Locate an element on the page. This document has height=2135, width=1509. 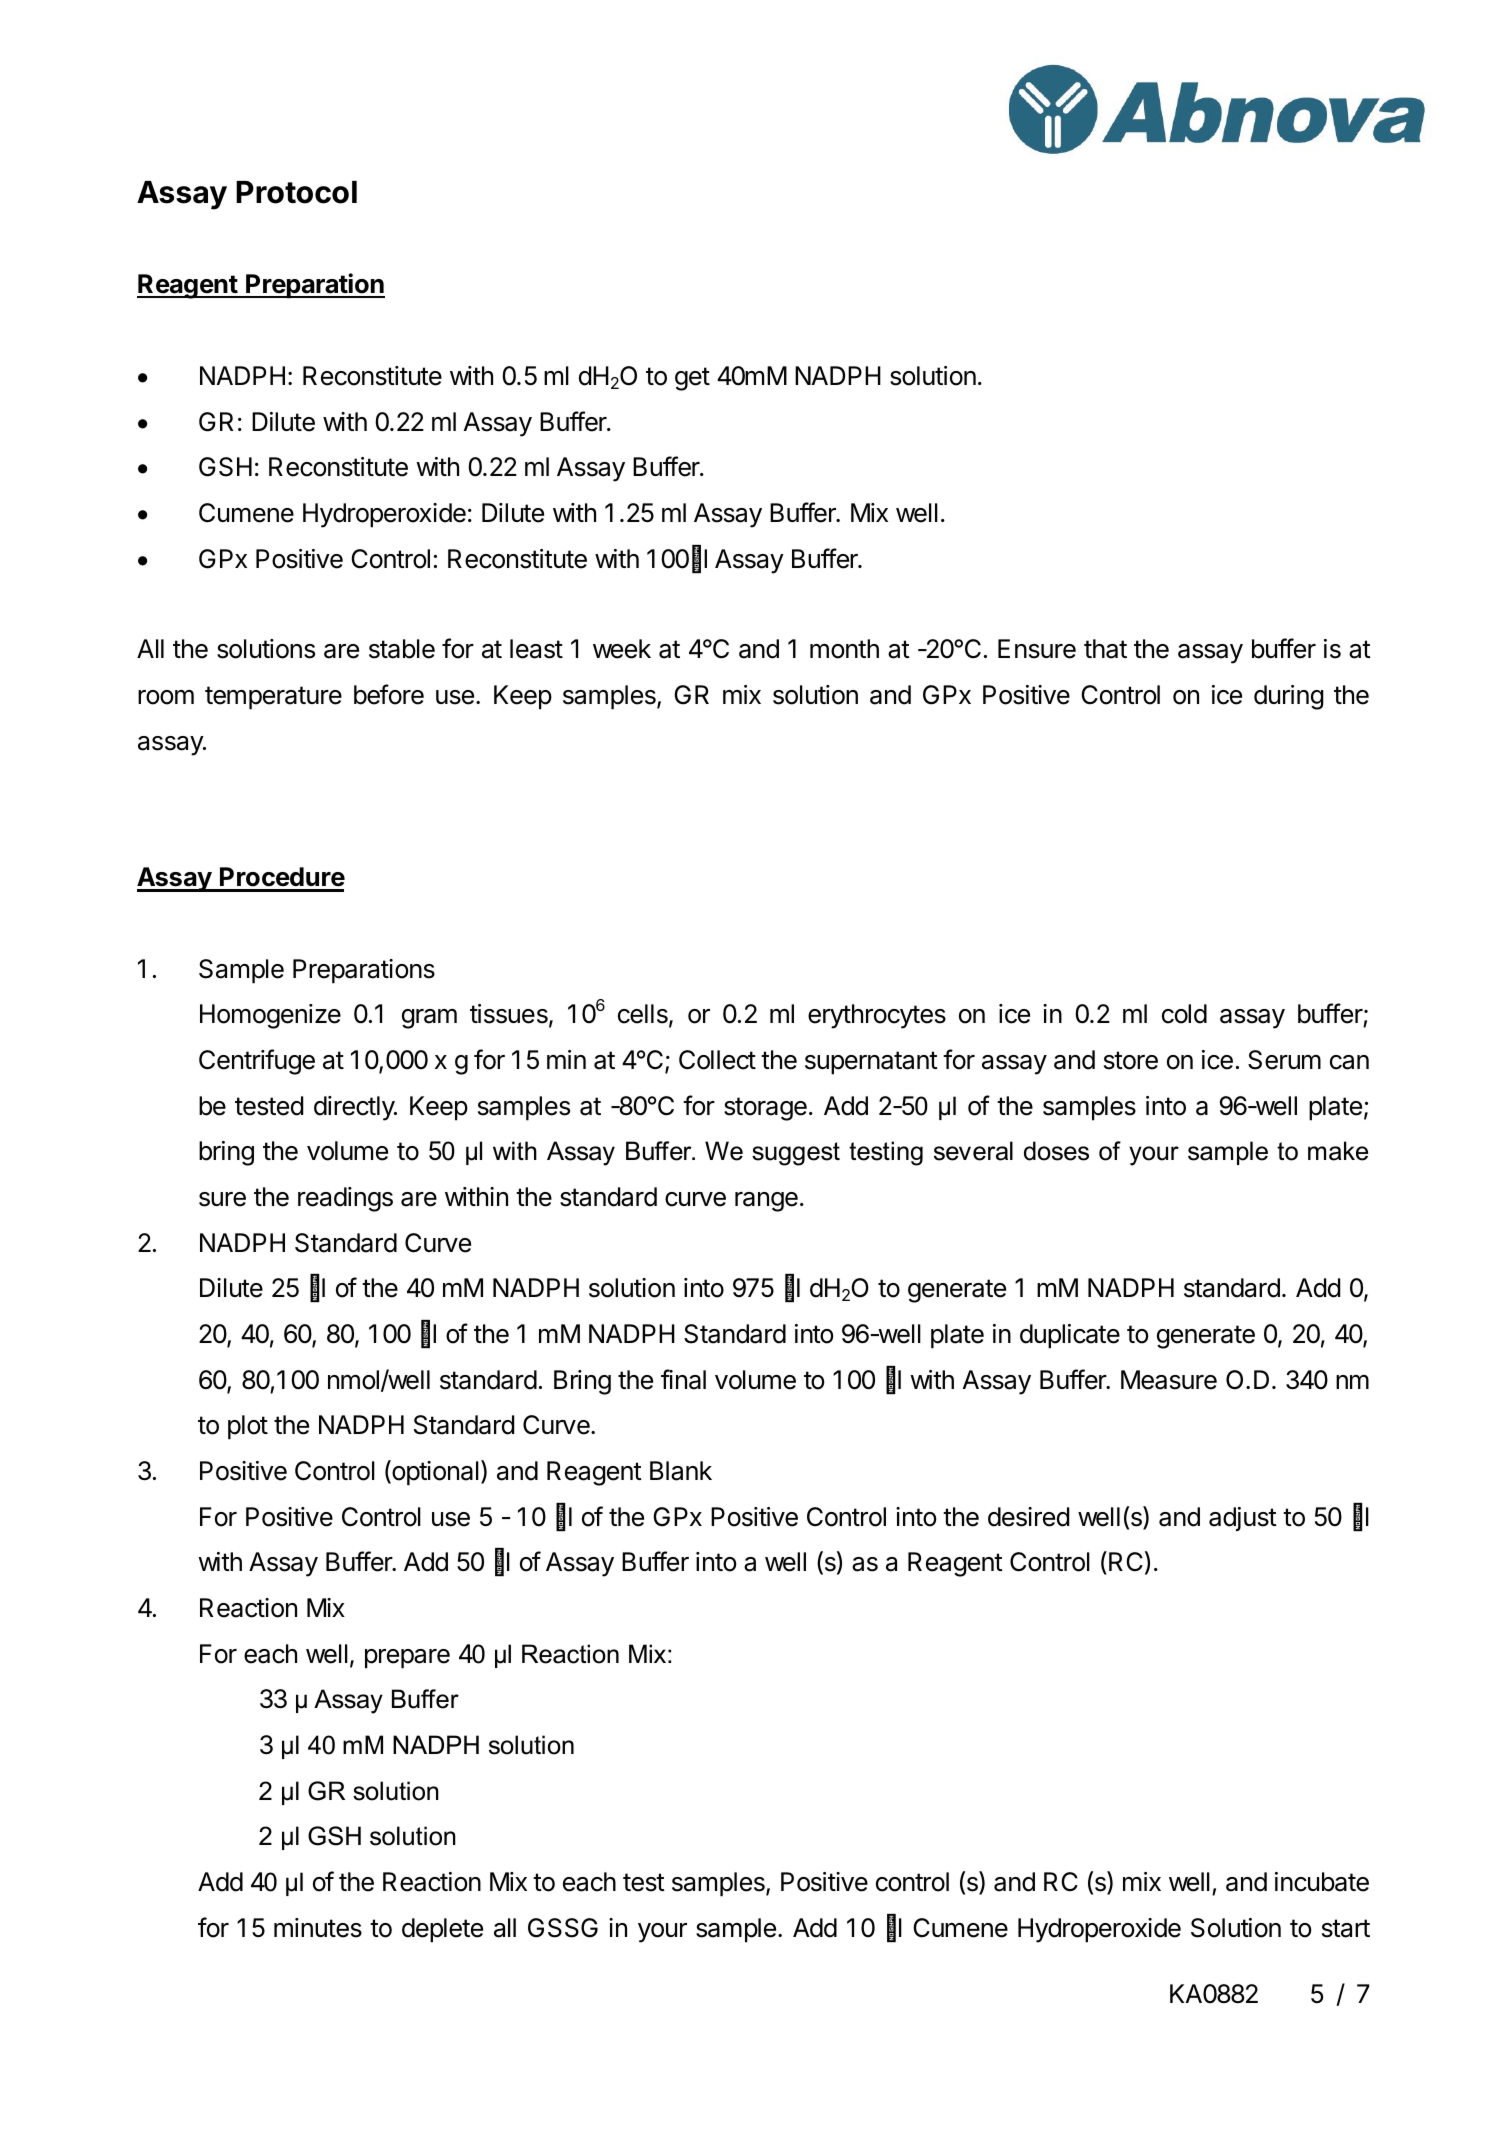
adjust is located at coordinates (1243, 1519).
